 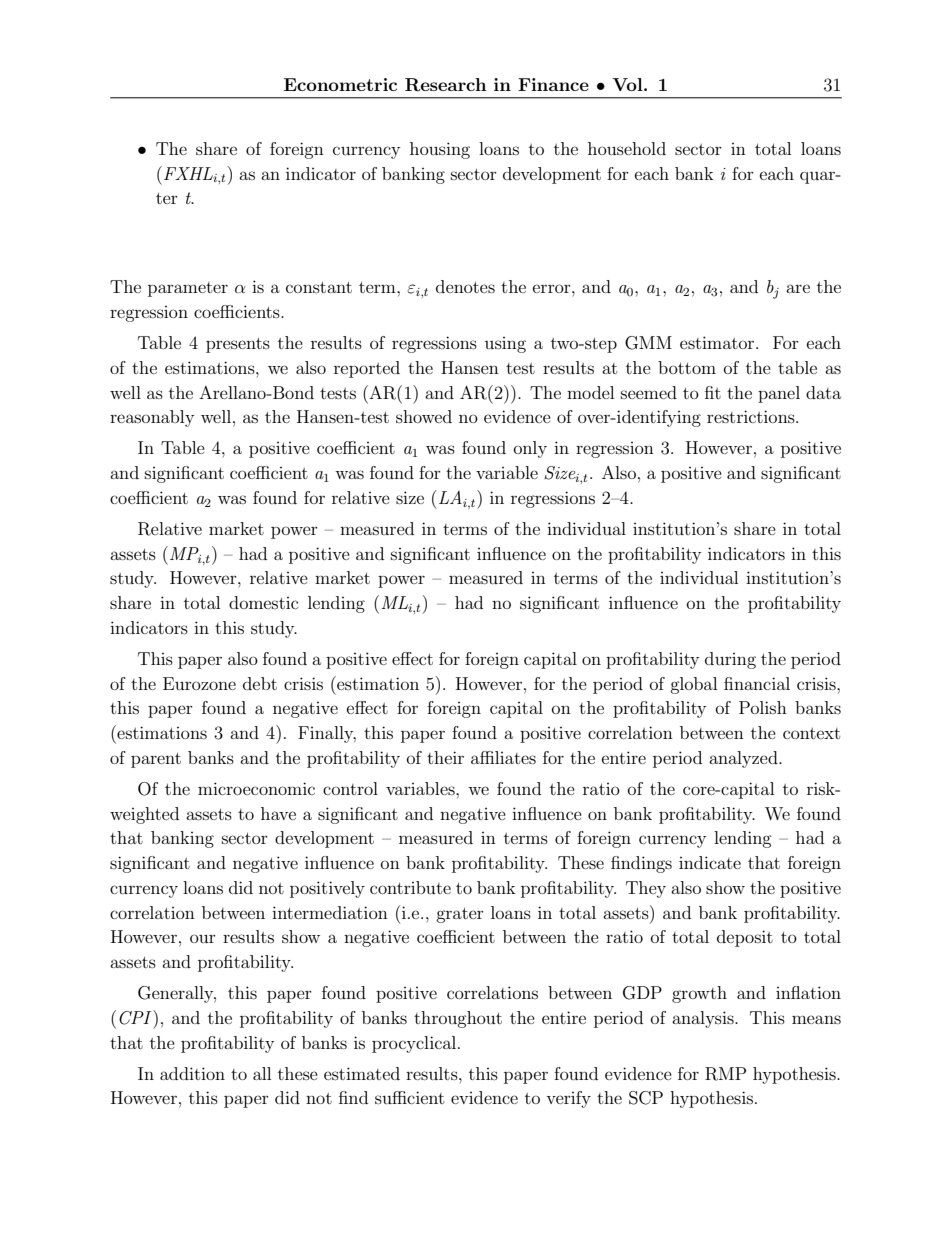 I want to click on Econometric, so click(x=340, y=84).
